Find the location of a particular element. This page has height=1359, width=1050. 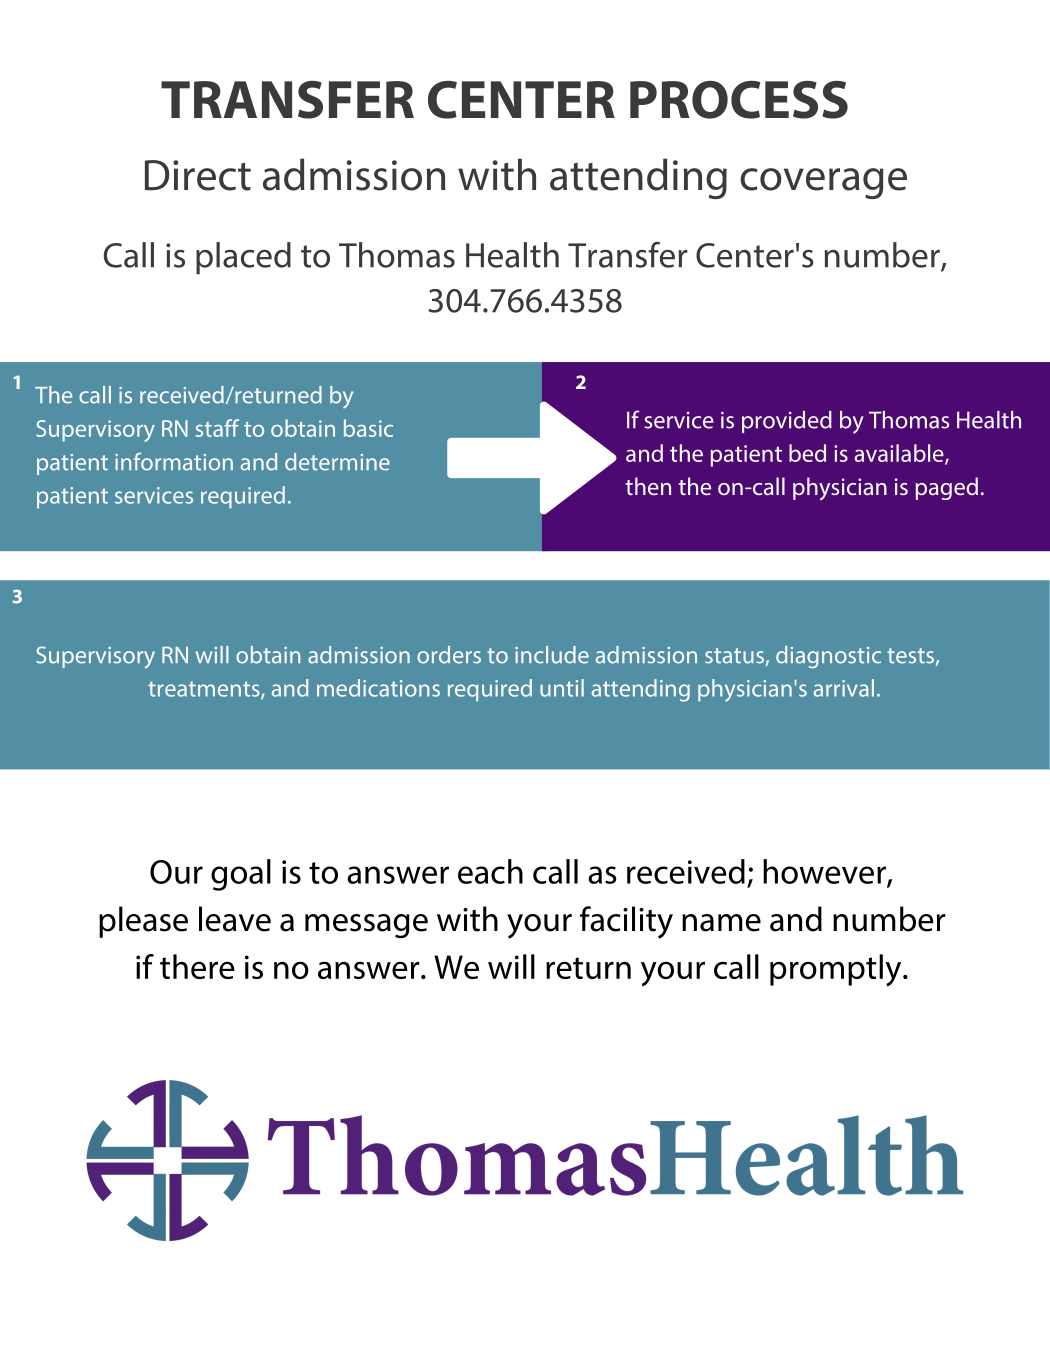

Direct is located at coordinates (198, 175).
